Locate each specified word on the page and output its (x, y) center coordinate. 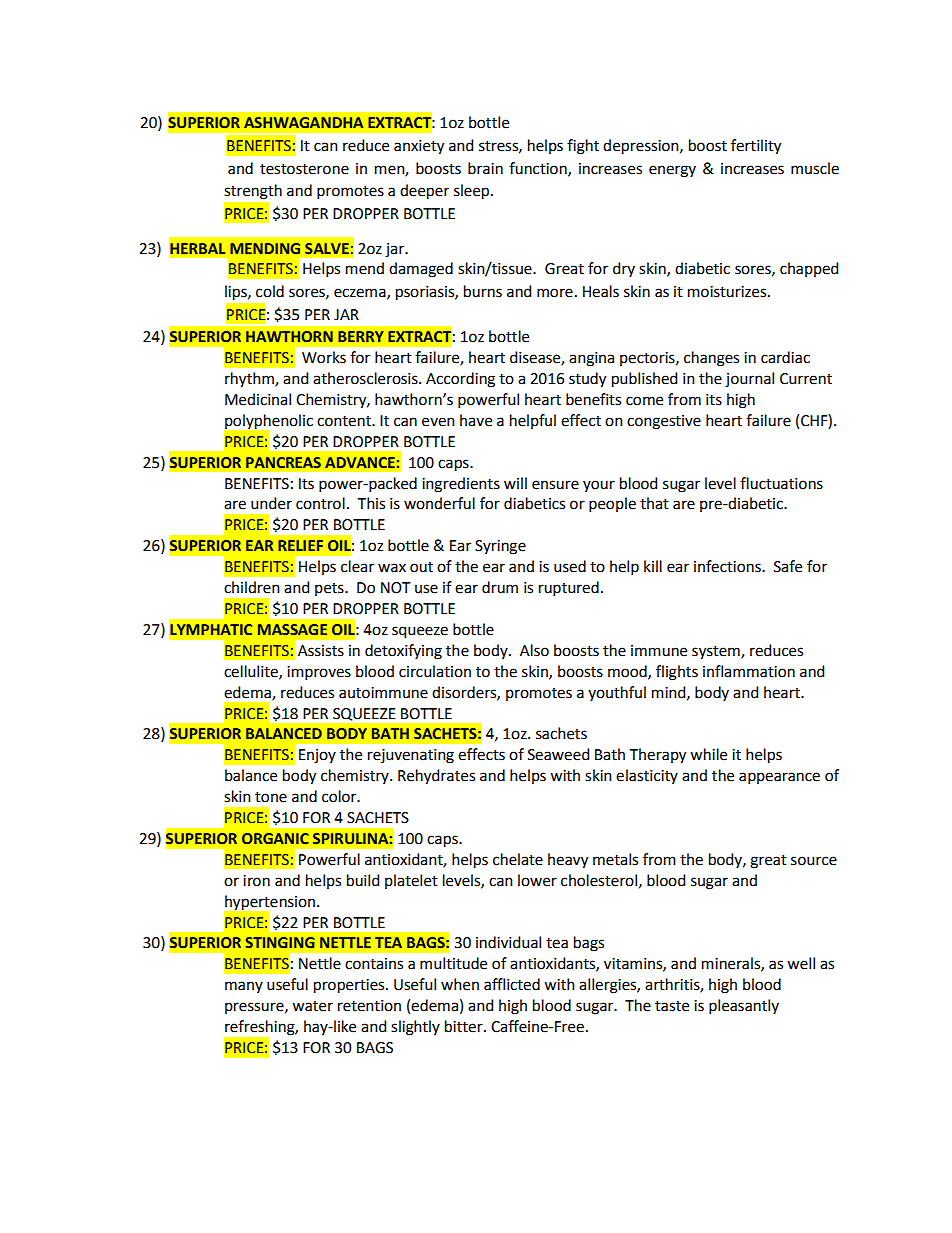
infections (728, 566)
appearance (779, 778)
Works (324, 357)
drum (500, 587)
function (539, 169)
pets (330, 589)
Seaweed (558, 754)
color (340, 796)
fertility (756, 147)
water (312, 1006)
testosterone (304, 169)
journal (749, 380)
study (587, 380)
